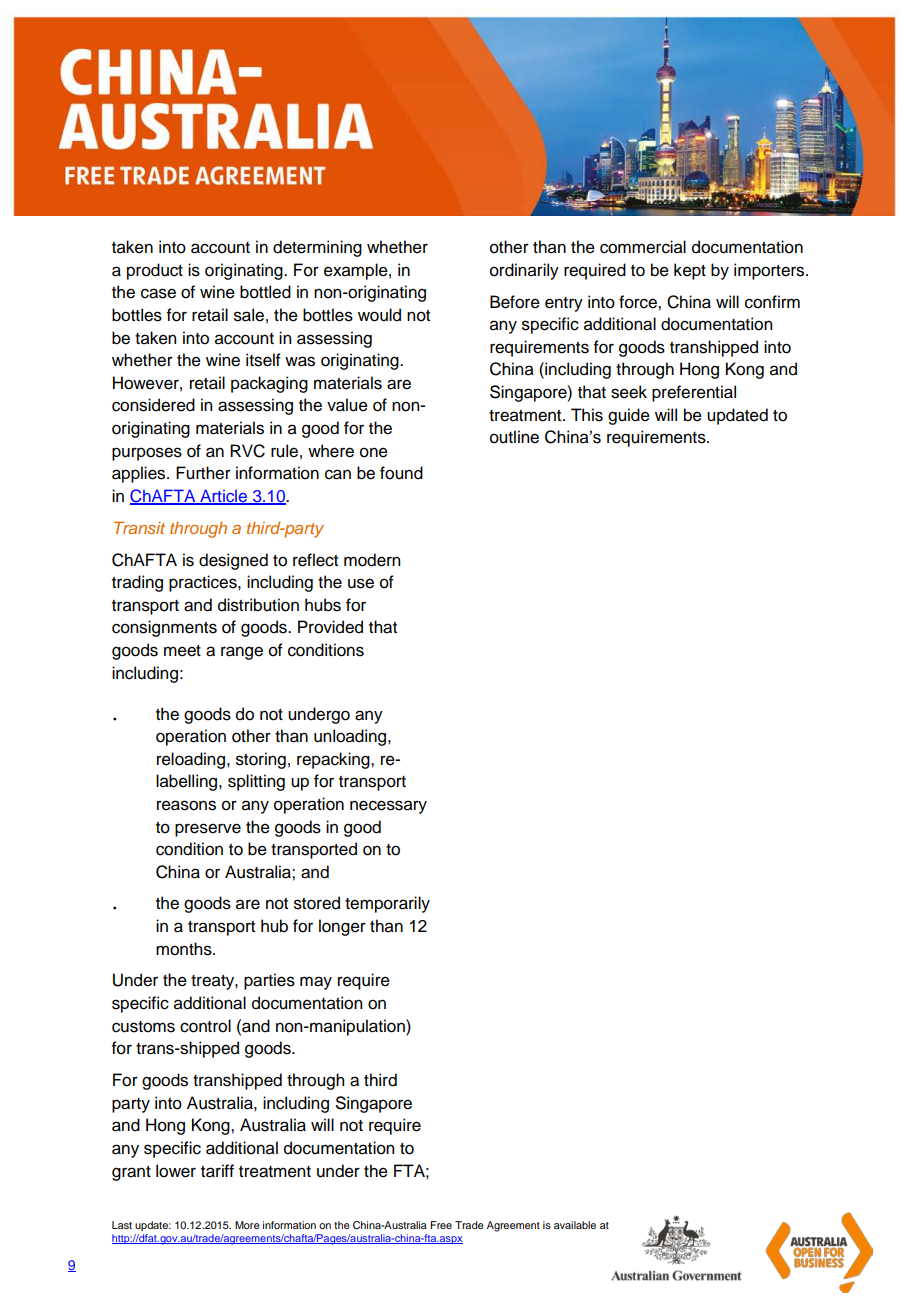  Describe the element at coordinates (223, 497) in the image. I see `Article` at that location.
